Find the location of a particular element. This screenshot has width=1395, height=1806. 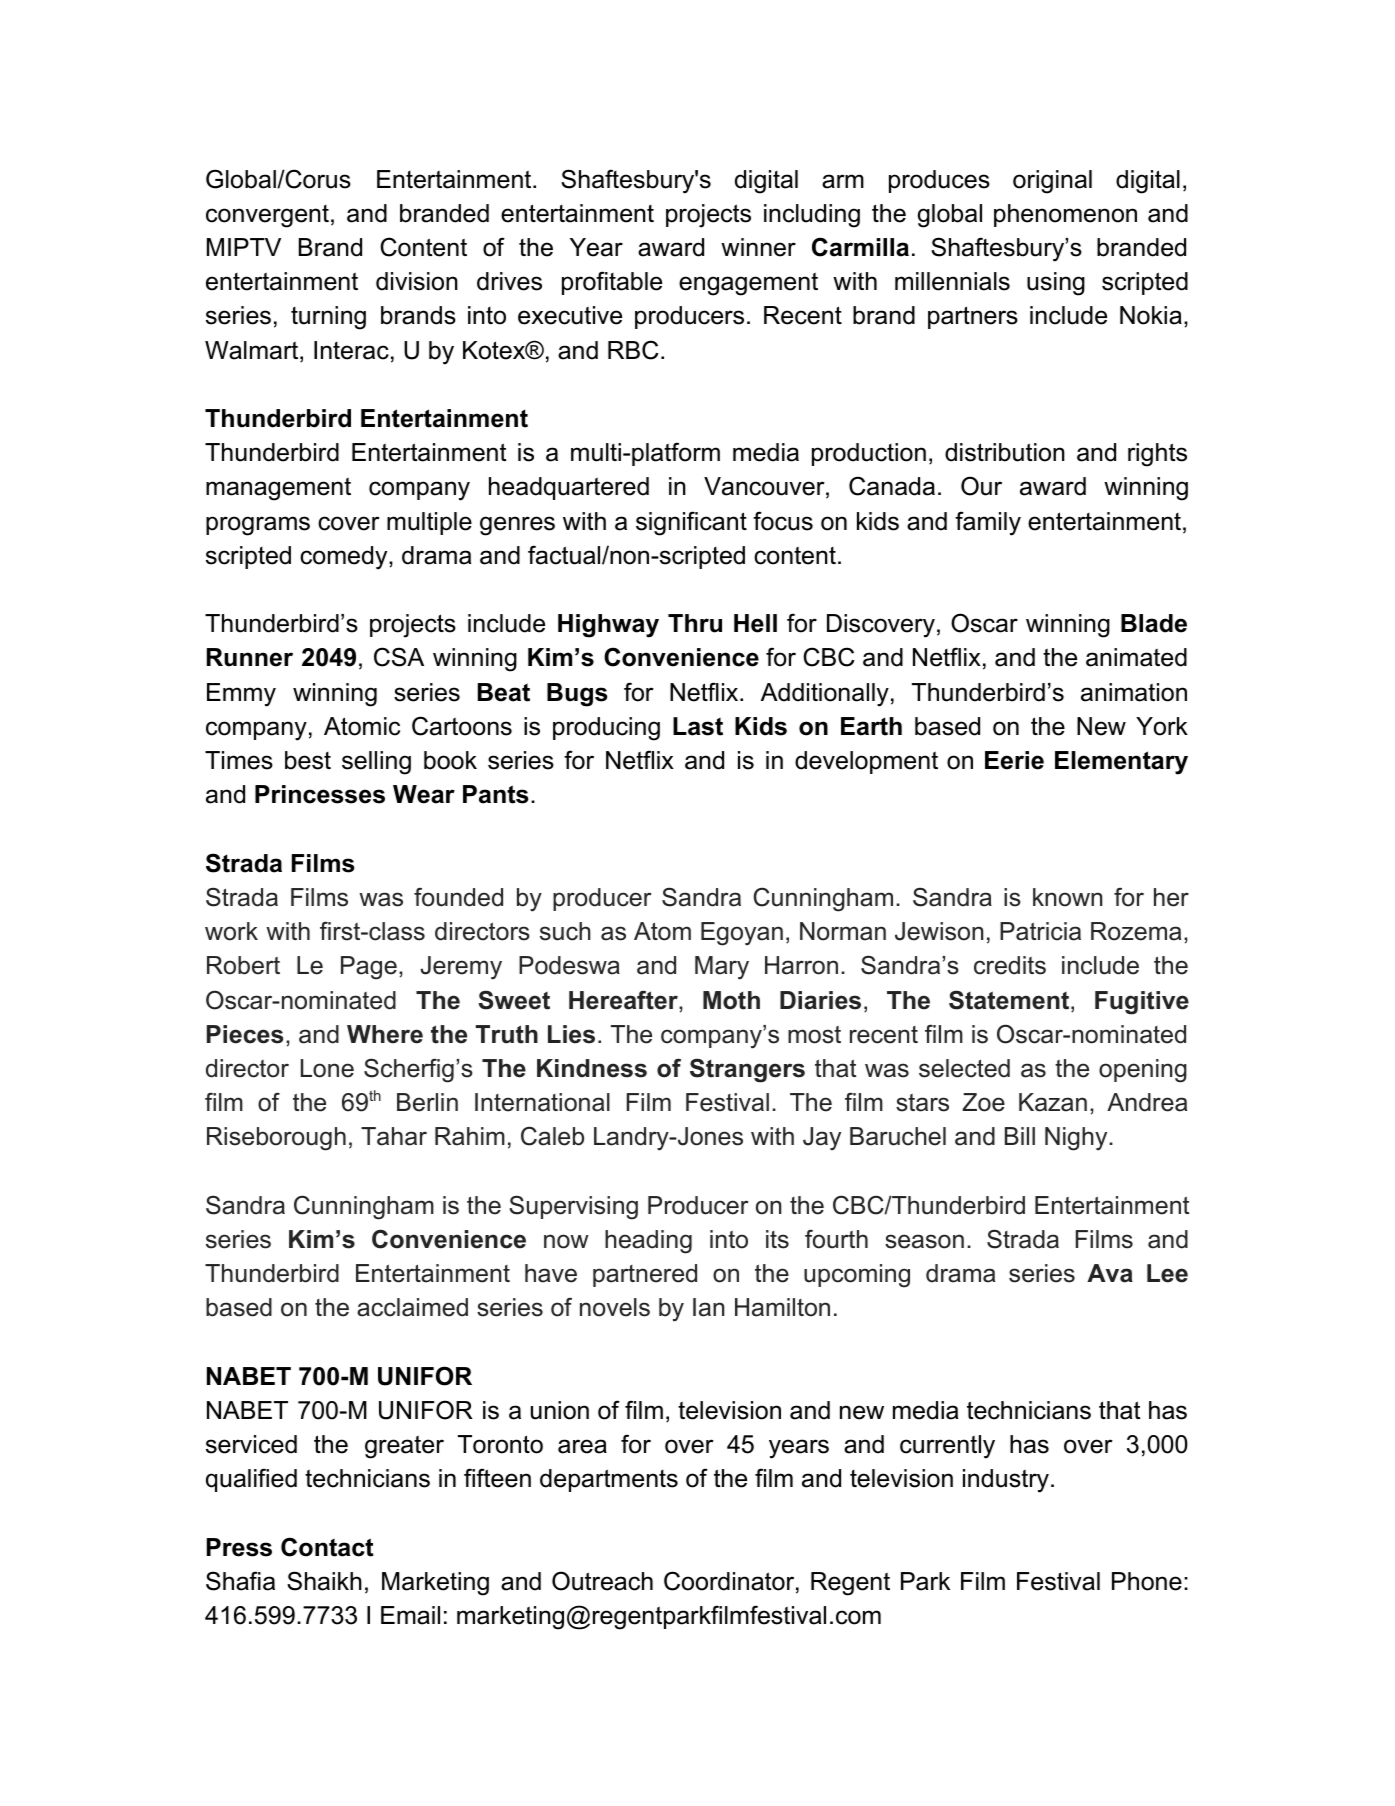

Strangers is located at coordinates (747, 1070).
